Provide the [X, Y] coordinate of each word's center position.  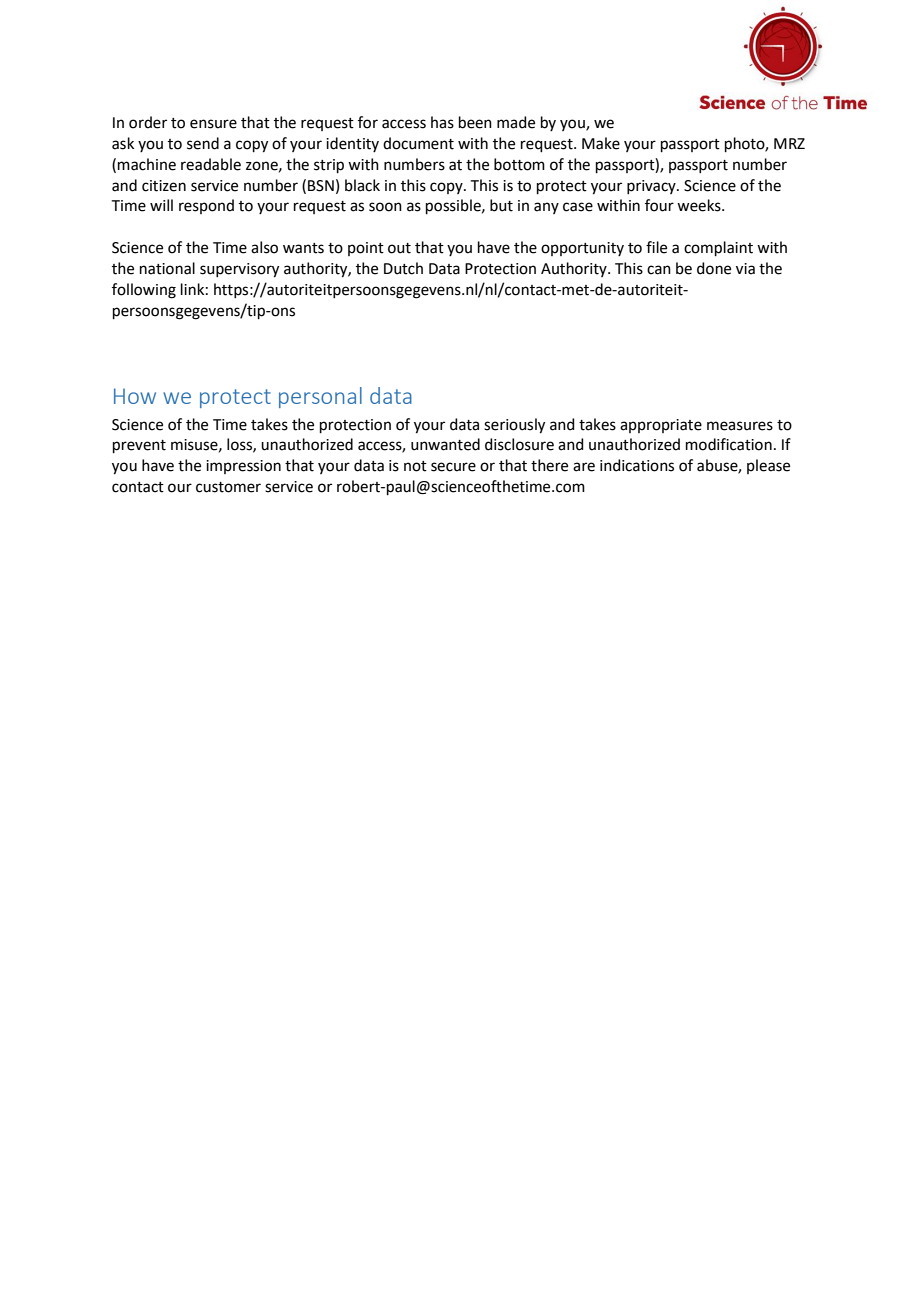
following [144, 291]
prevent [139, 446]
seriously [514, 426]
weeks [700, 205]
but [501, 205]
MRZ [789, 143]
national [167, 268]
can [659, 270]
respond [206, 206]
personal [320, 397]
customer [228, 487]
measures [740, 426]
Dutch [403, 268]
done [714, 268]
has [442, 122]
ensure [213, 124]
